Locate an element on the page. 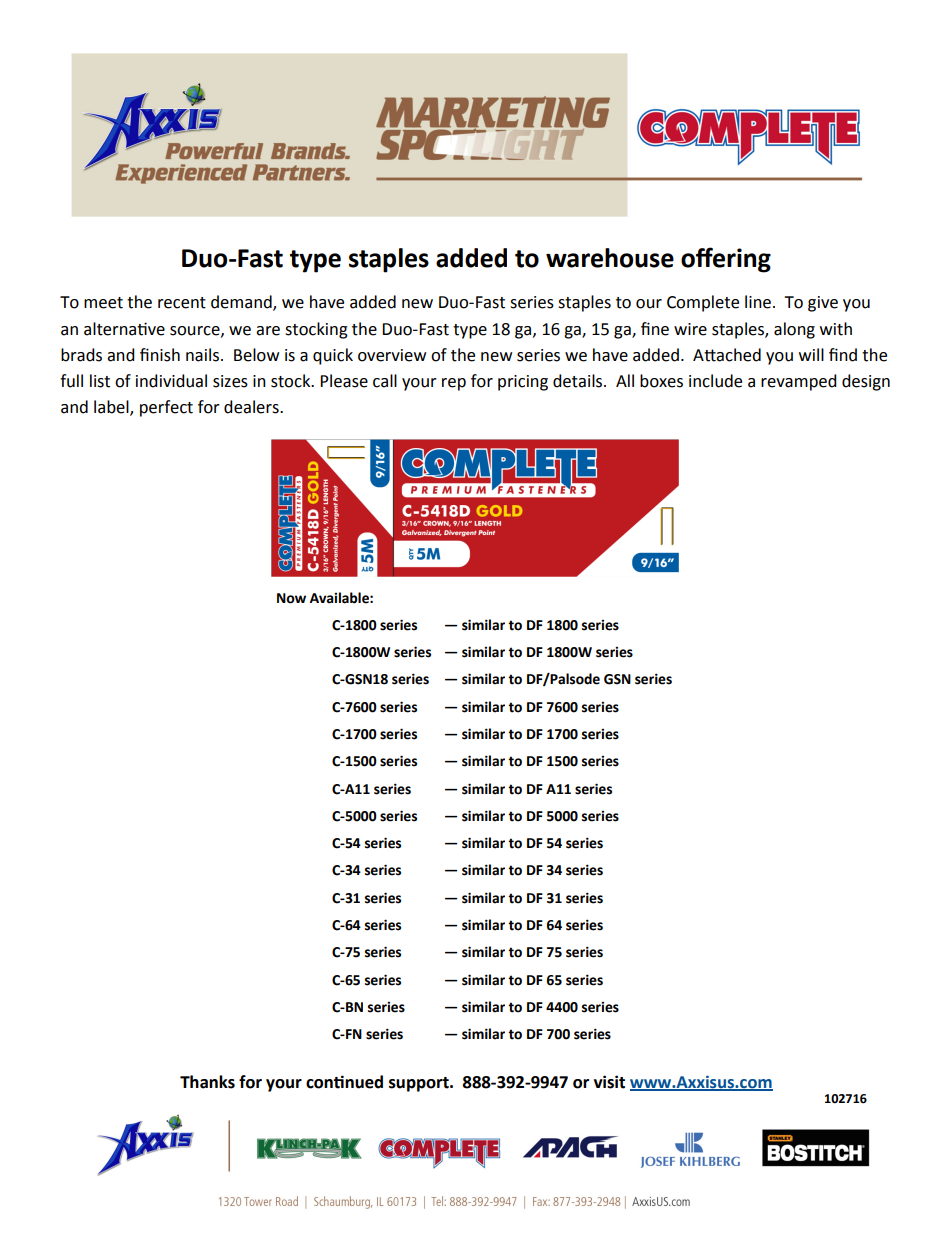 The height and width of the image is (1233, 952). line is located at coordinates (758, 302).
